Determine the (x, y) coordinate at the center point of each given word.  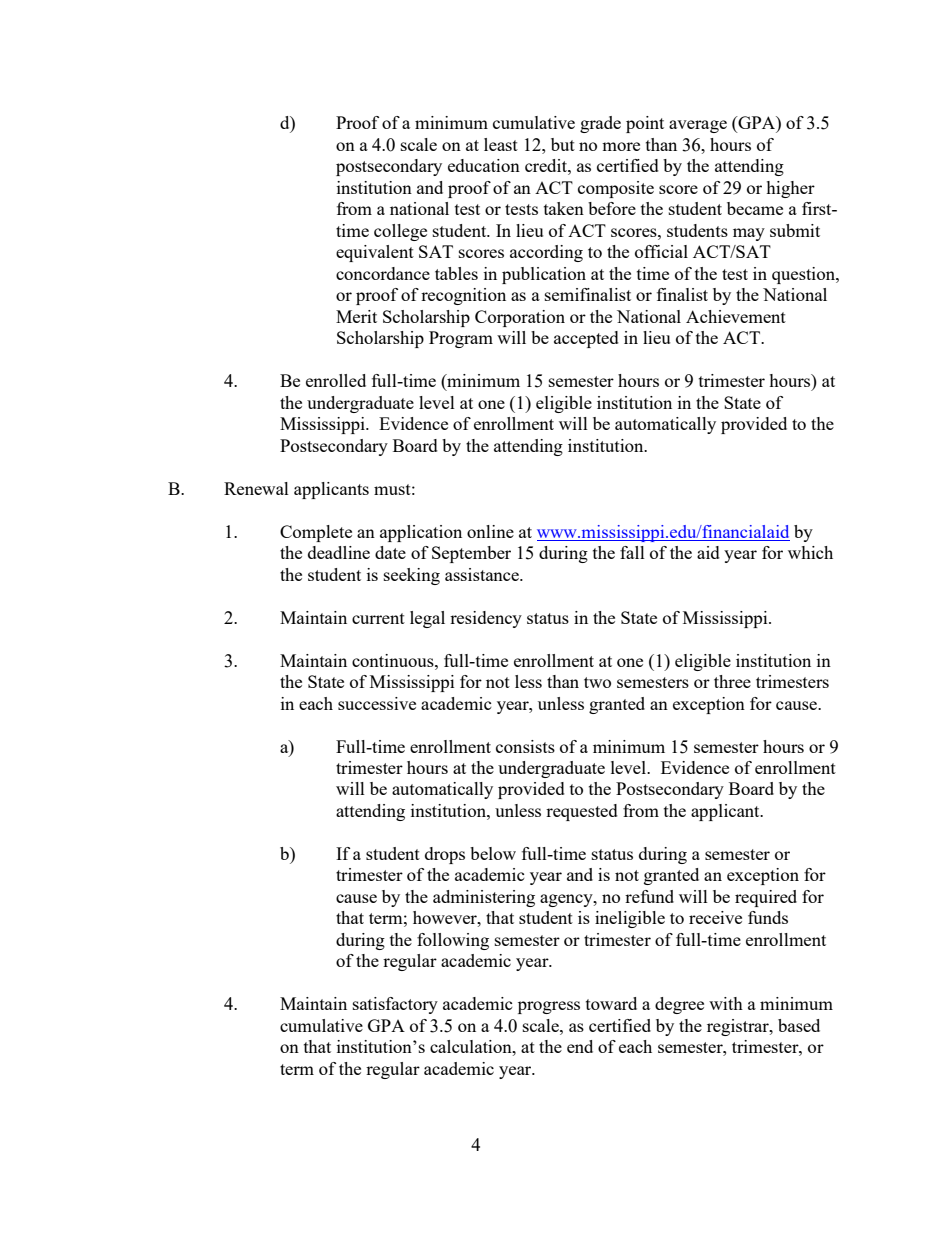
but (563, 144)
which (810, 552)
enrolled (336, 380)
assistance (483, 574)
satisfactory (395, 1005)
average (698, 126)
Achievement (736, 316)
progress (549, 1007)
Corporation (520, 318)
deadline (339, 552)
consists (525, 746)
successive (377, 703)
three (732, 681)
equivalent (375, 253)
